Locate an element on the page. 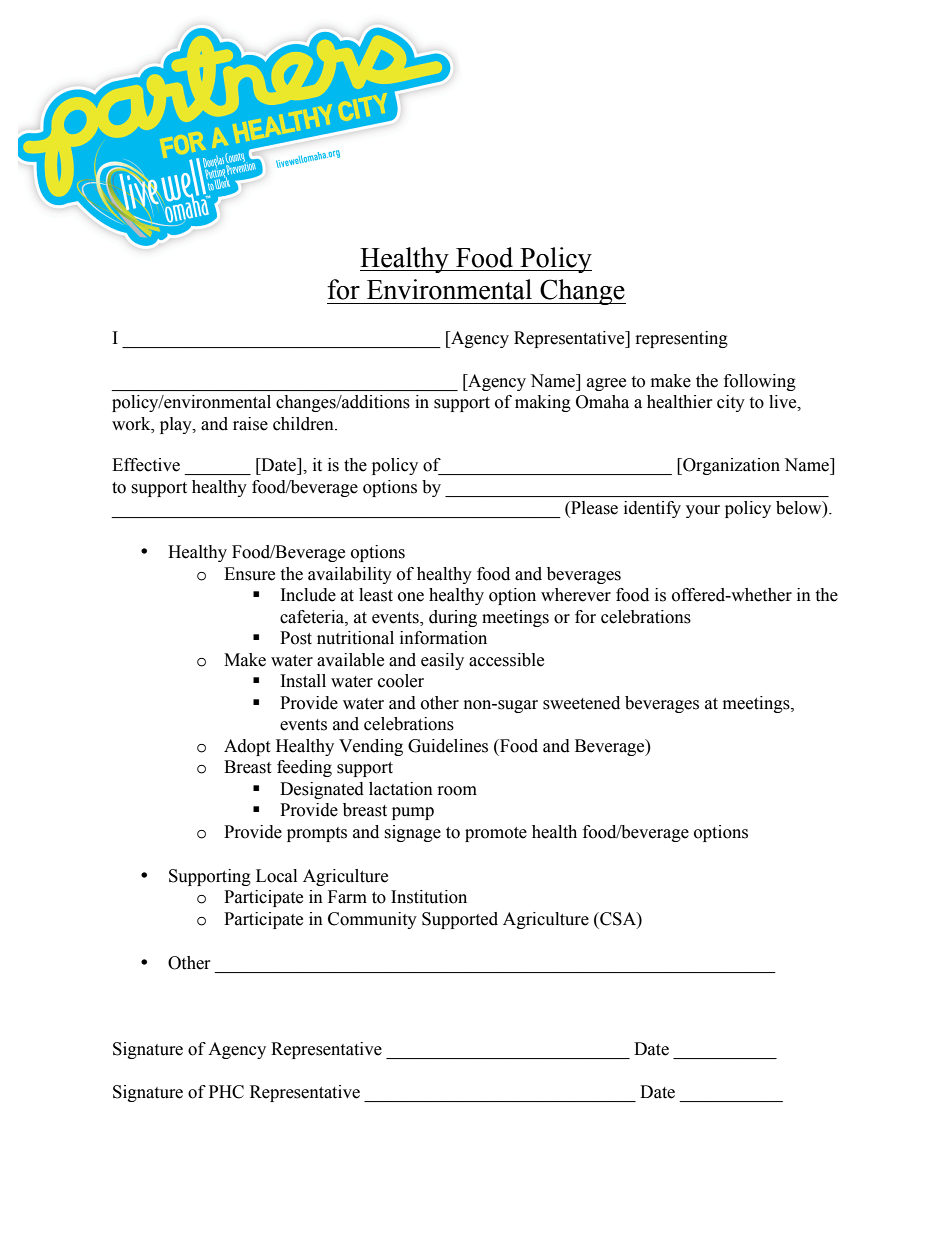  during is located at coordinates (453, 618).
